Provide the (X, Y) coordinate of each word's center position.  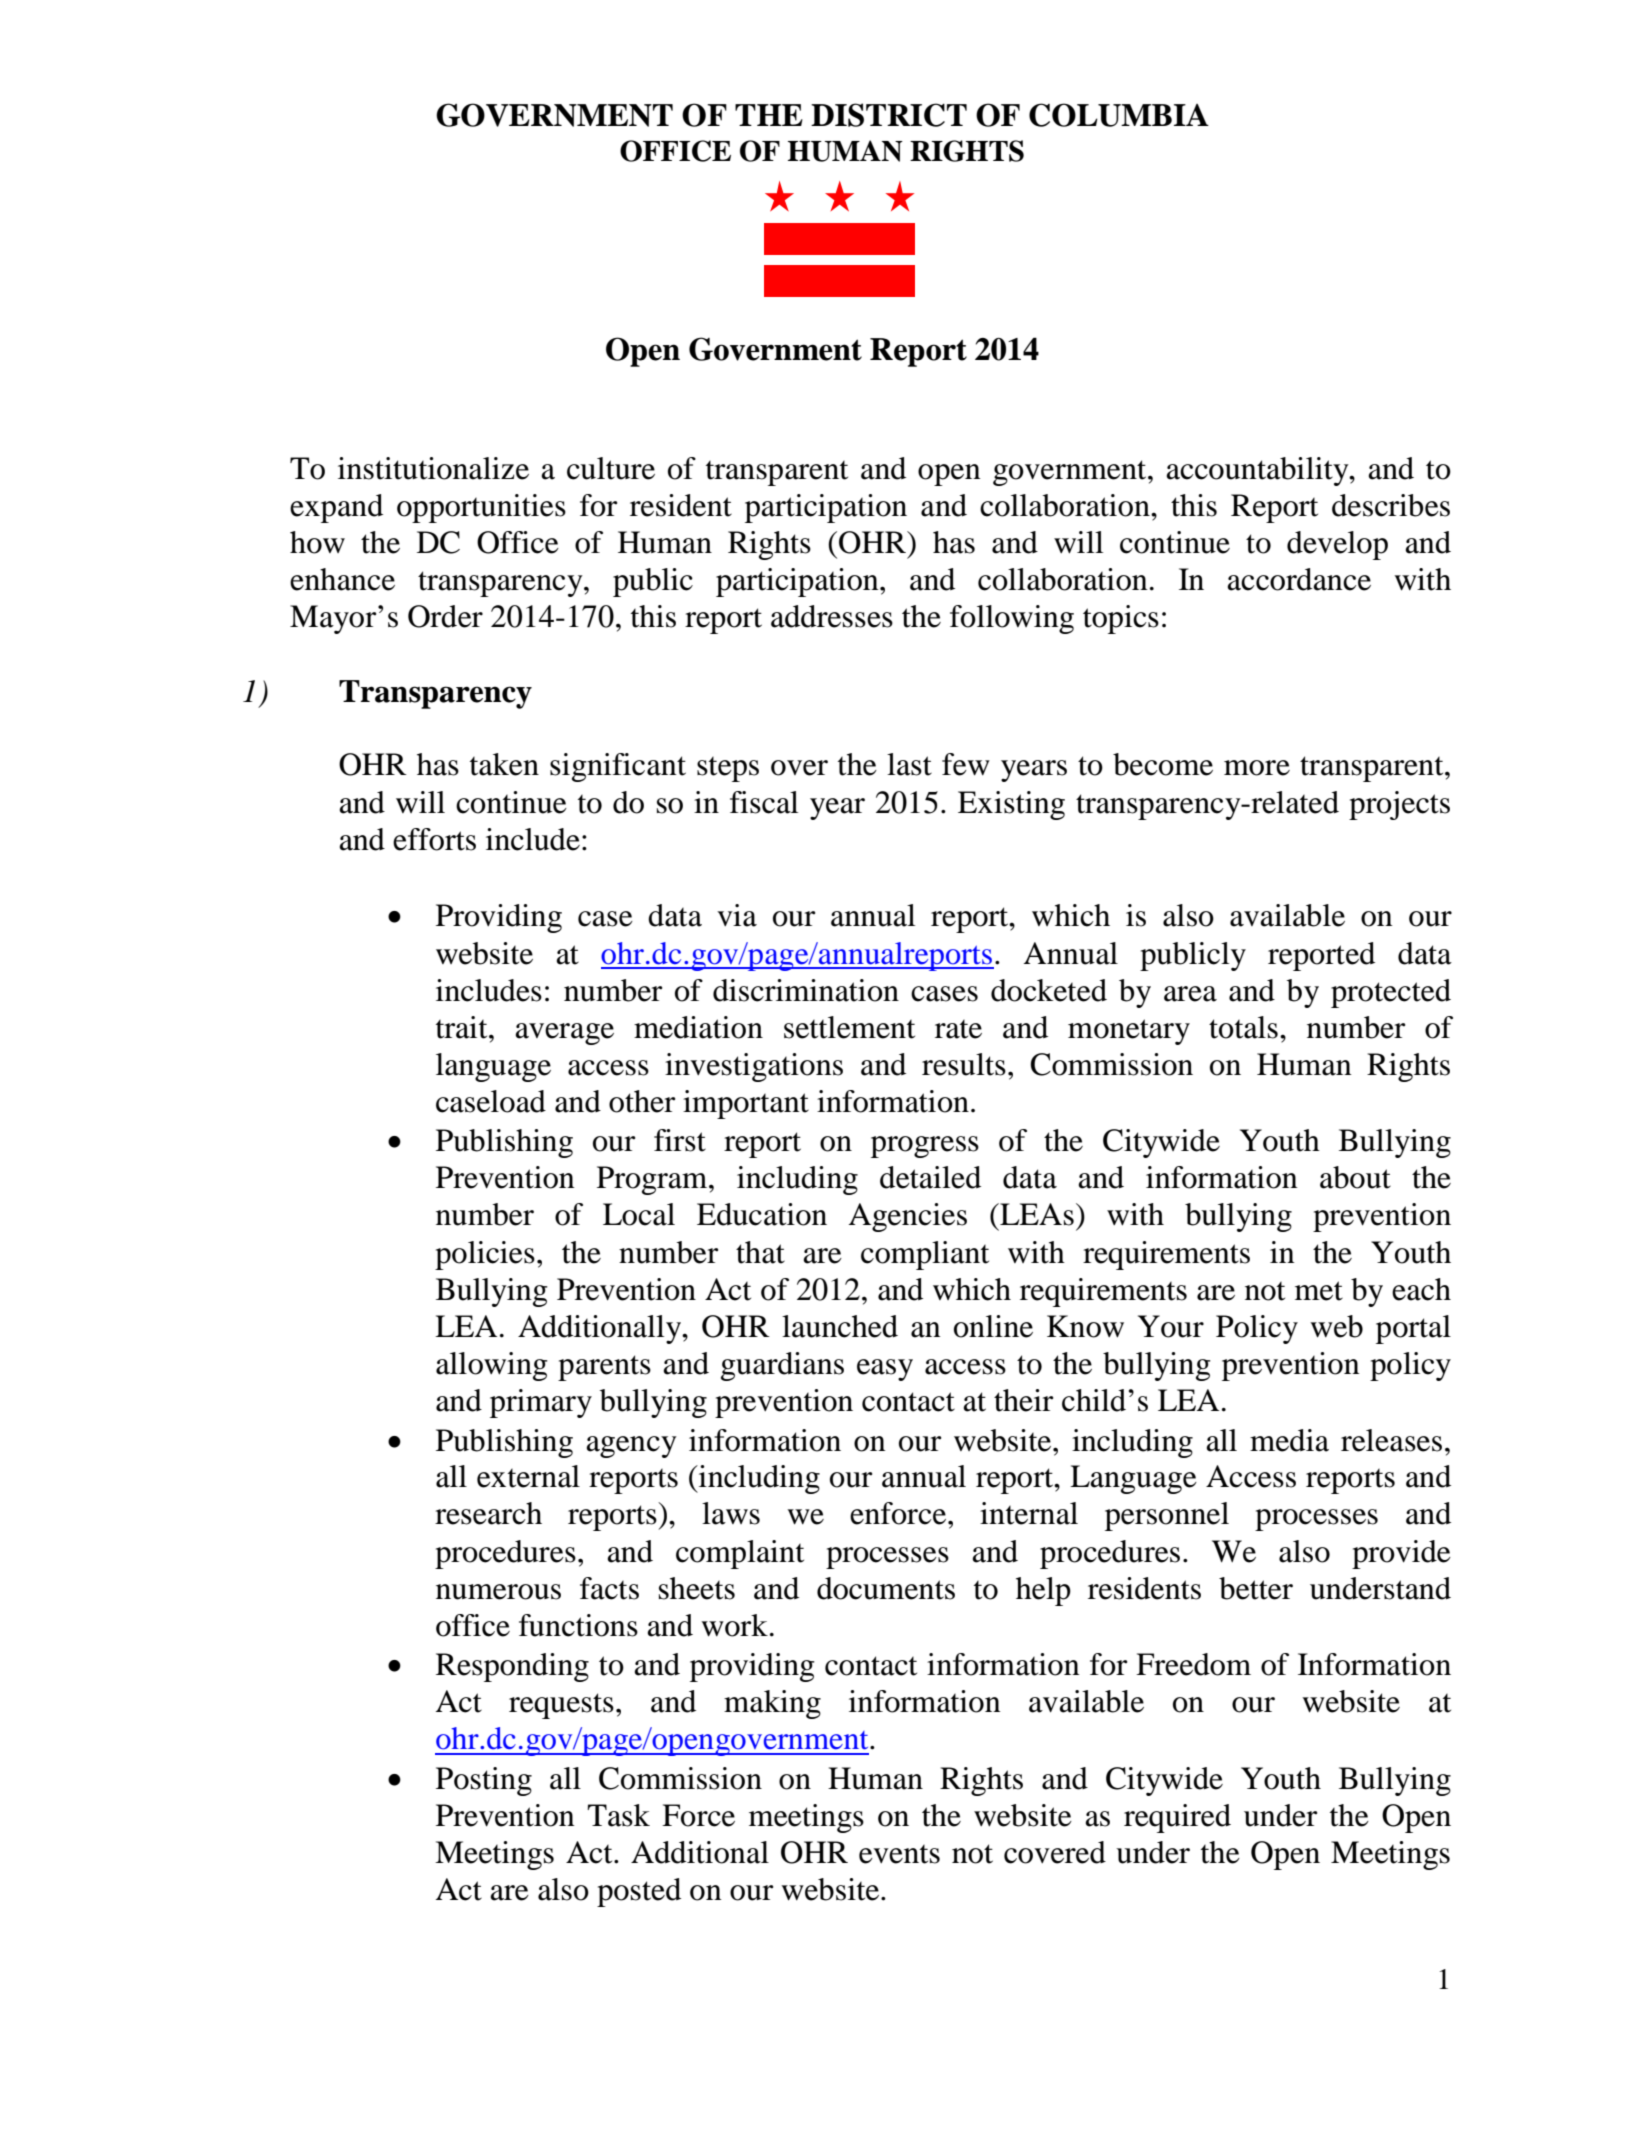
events (899, 1854)
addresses (832, 616)
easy (885, 1370)
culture (611, 468)
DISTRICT (889, 115)
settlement (849, 1027)
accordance (1299, 579)
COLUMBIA (1119, 115)
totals (1243, 1027)
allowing (492, 1366)
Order (445, 616)
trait (463, 1027)
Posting (484, 1781)
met (1319, 1291)
